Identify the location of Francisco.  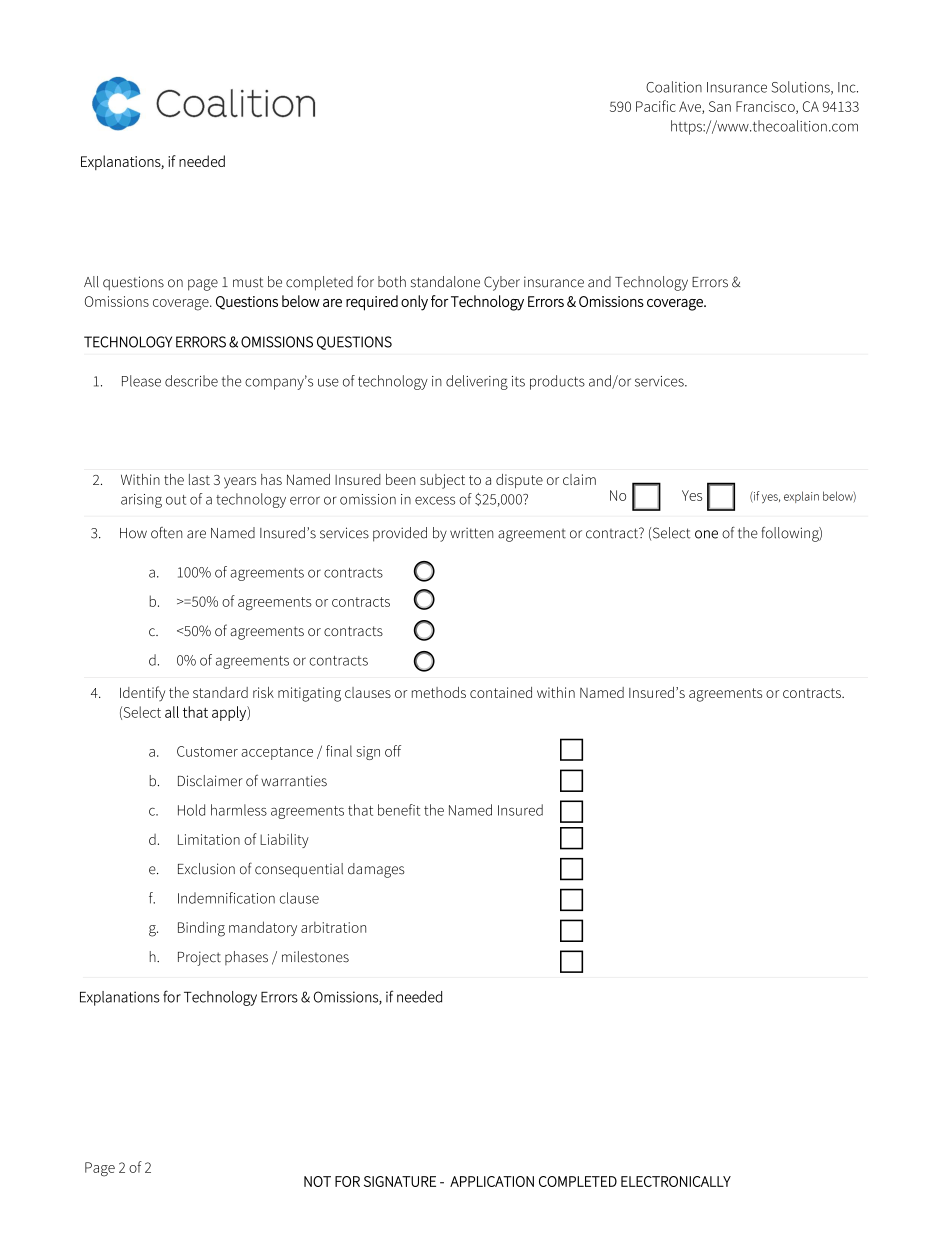
(766, 107).
